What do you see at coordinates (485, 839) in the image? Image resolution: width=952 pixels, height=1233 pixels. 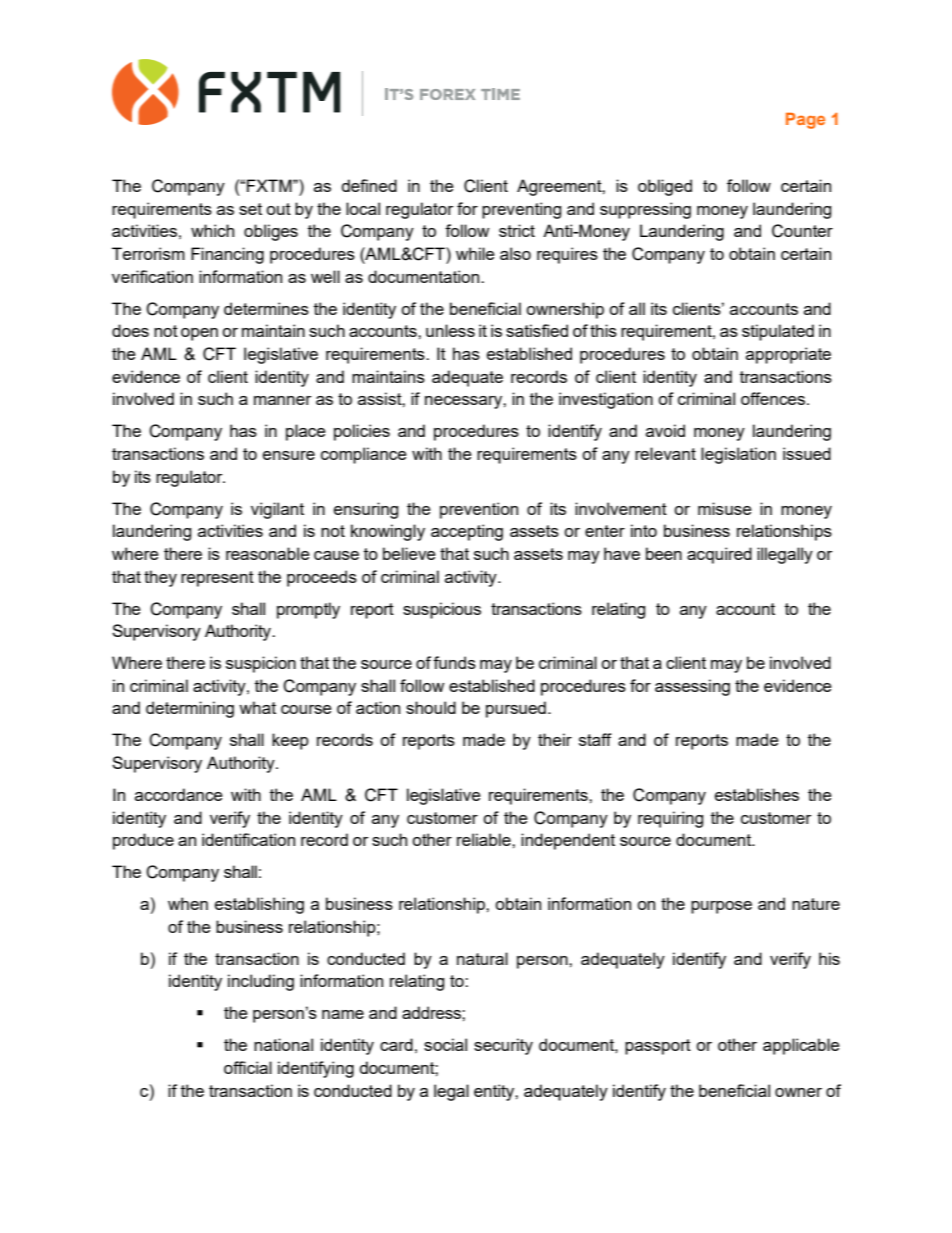 I see `reliable` at bounding box center [485, 839].
